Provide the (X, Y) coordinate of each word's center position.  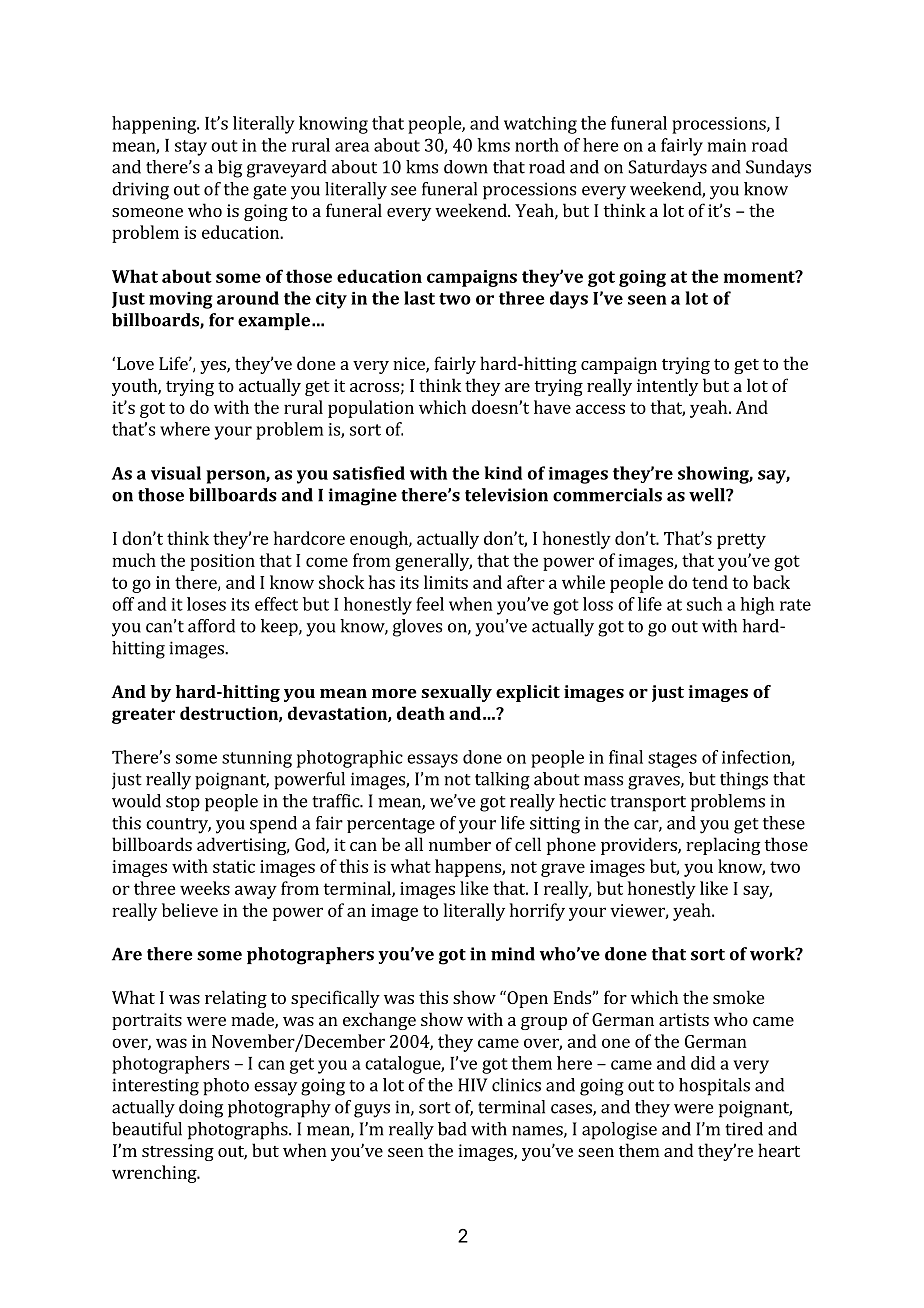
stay (191, 148)
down (466, 167)
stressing (178, 1152)
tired (744, 1129)
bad (452, 1129)
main (727, 145)
